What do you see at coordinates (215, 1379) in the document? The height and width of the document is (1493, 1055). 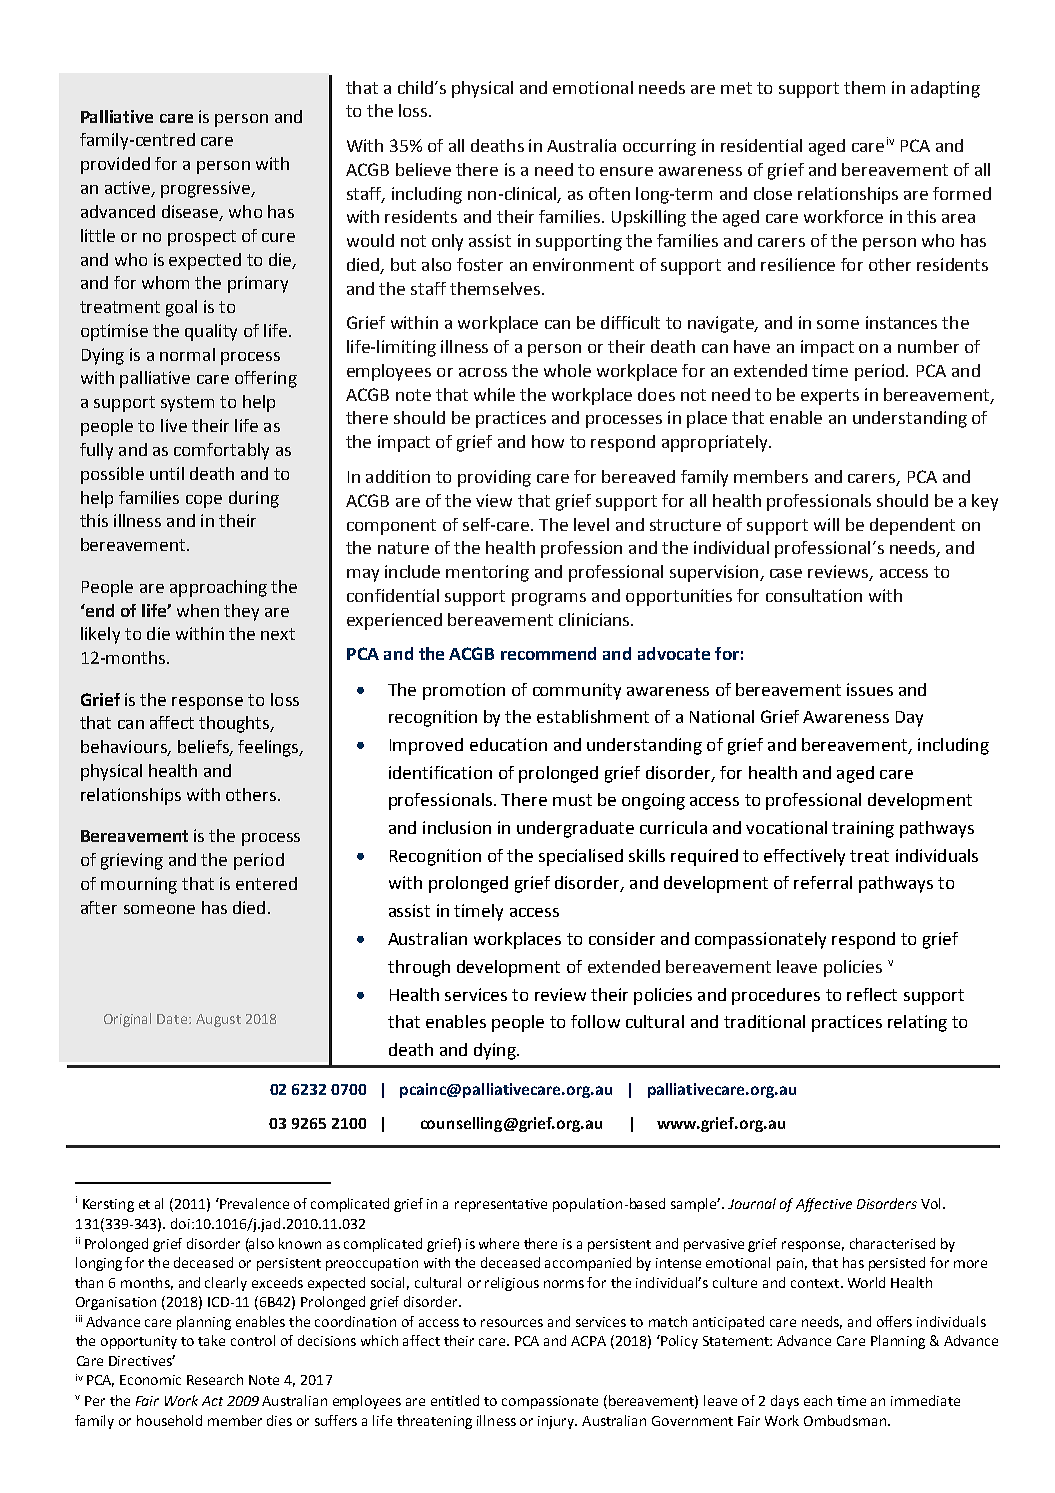 I see `Research` at bounding box center [215, 1379].
